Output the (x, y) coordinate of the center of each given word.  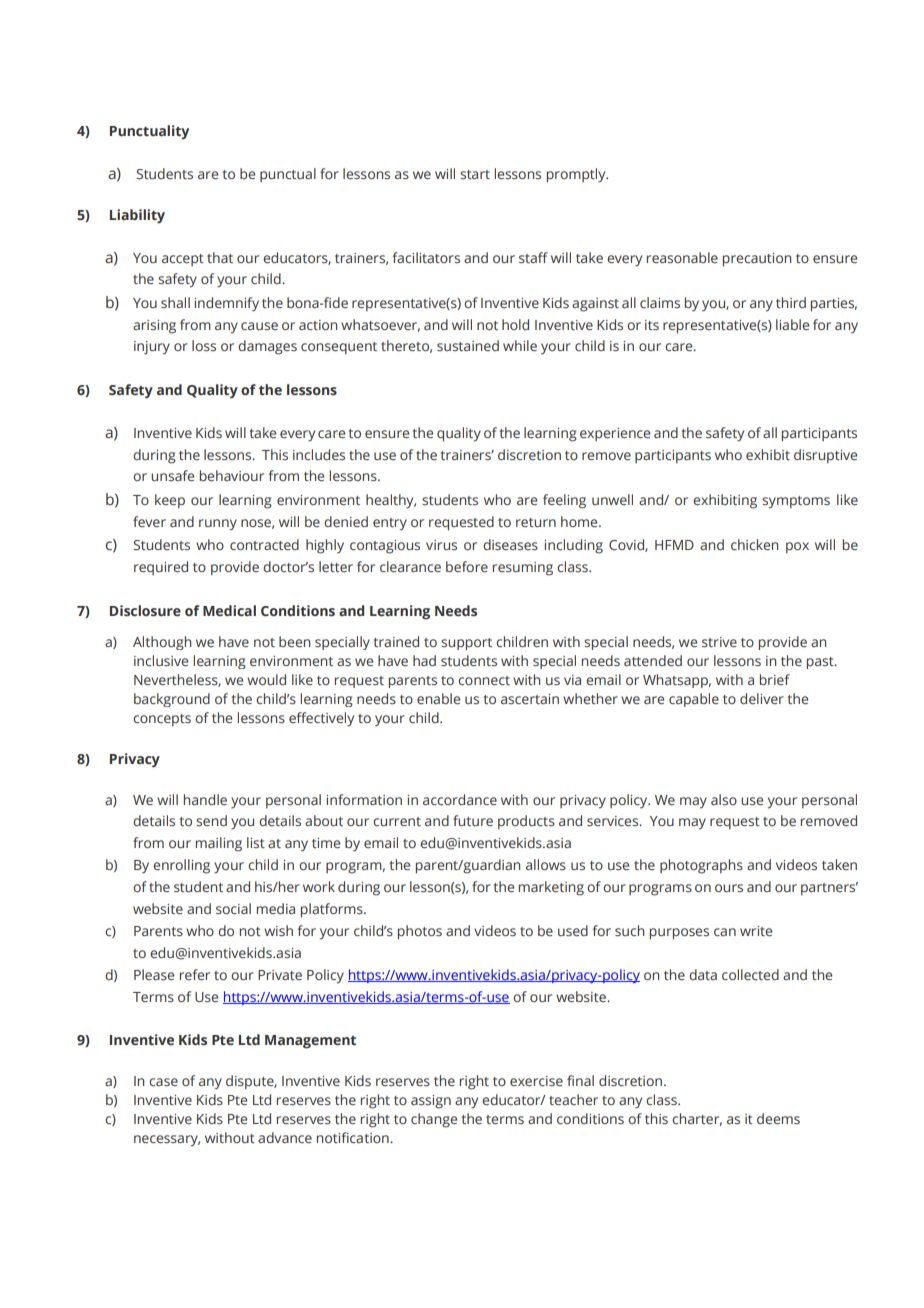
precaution (757, 260)
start (475, 174)
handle (205, 799)
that (220, 257)
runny (218, 525)
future (473, 820)
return (536, 522)
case (163, 1082)
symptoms (796, 502)
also (724, 799)
